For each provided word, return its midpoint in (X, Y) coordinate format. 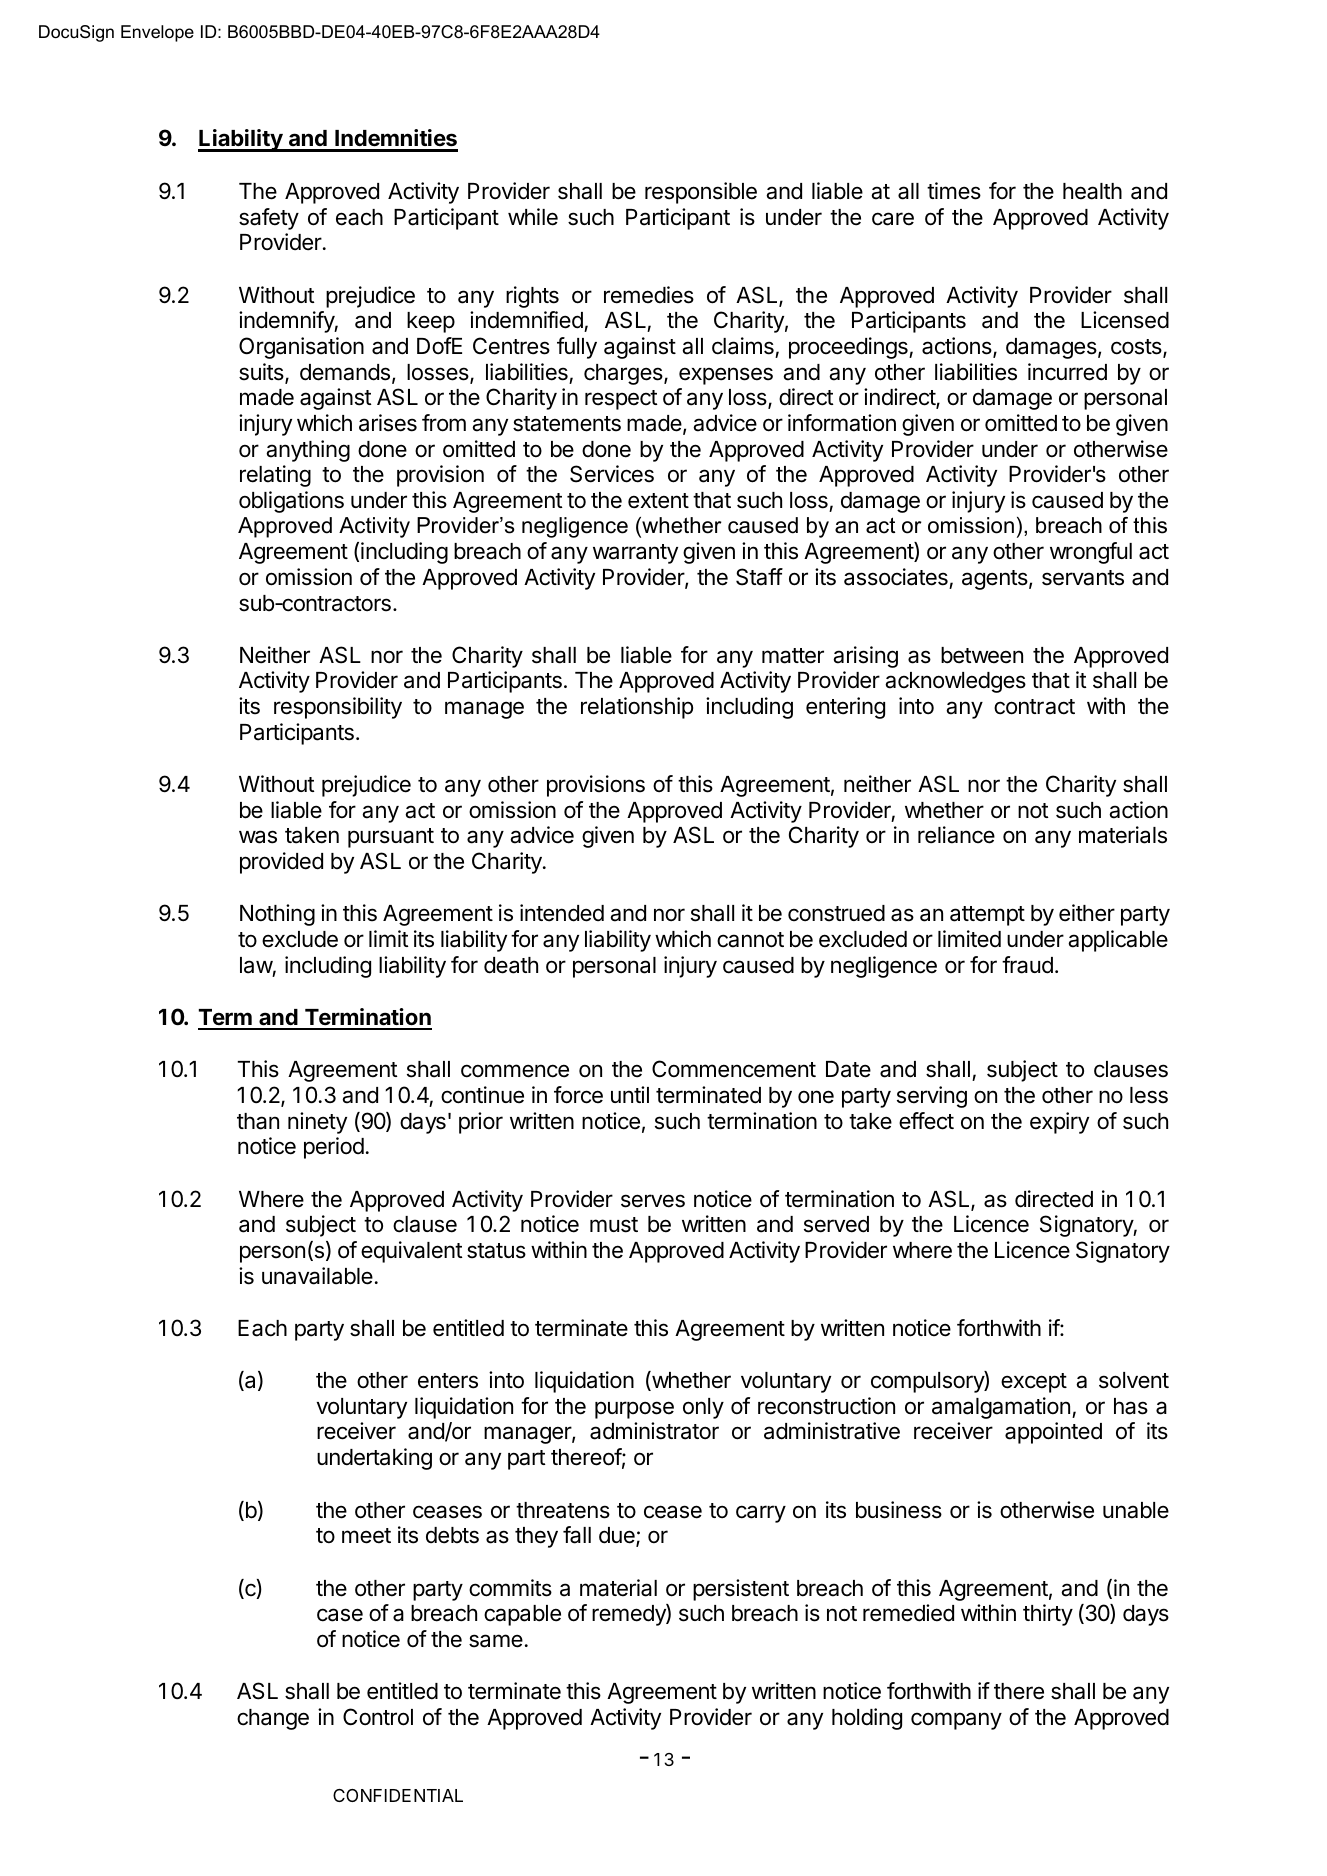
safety (269, 219)
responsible (701, 193)
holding (867, 1719)
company (956, 1721)
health (1092, 191)
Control (378, 1717)
